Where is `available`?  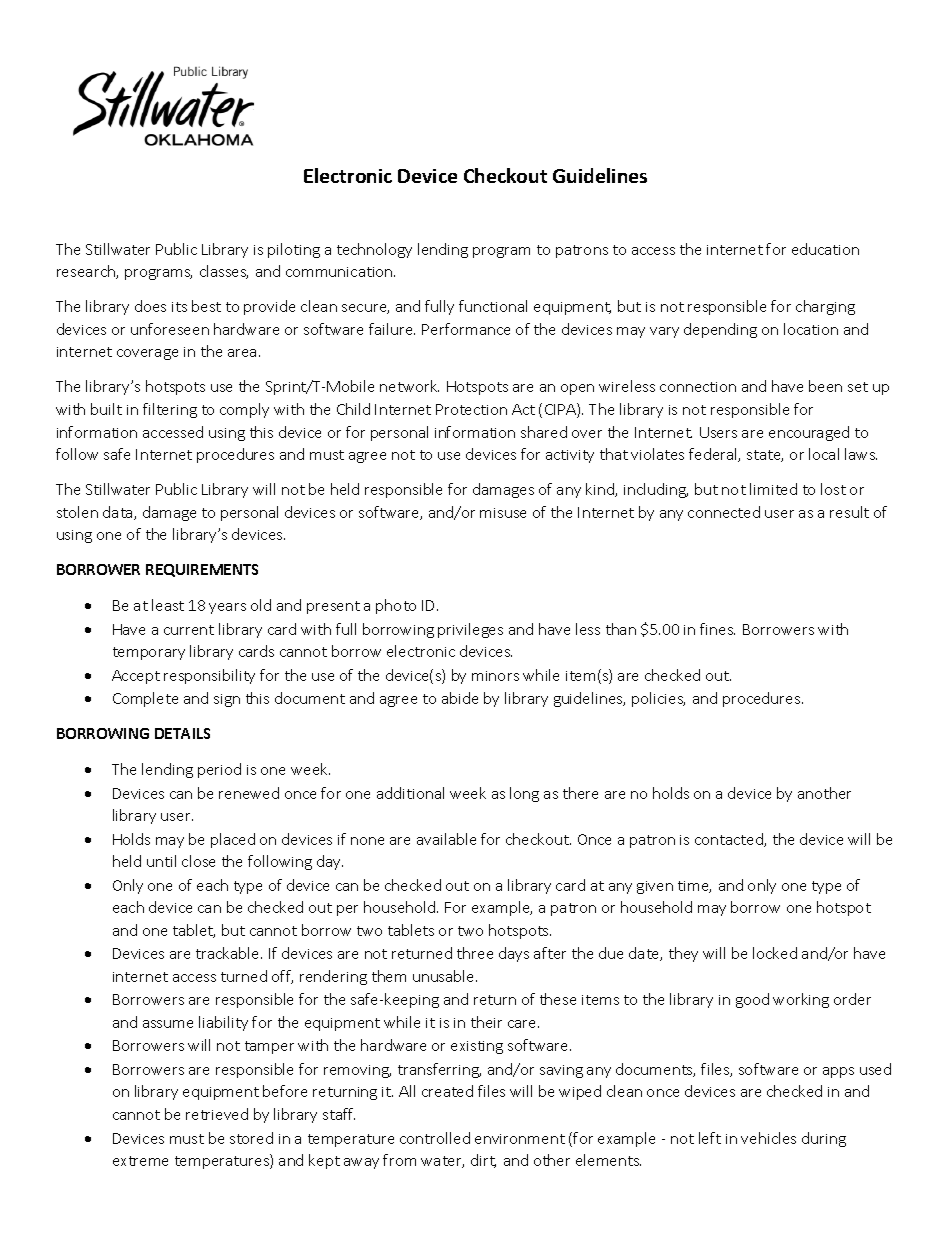 available is located at coordinates (446, 839).
